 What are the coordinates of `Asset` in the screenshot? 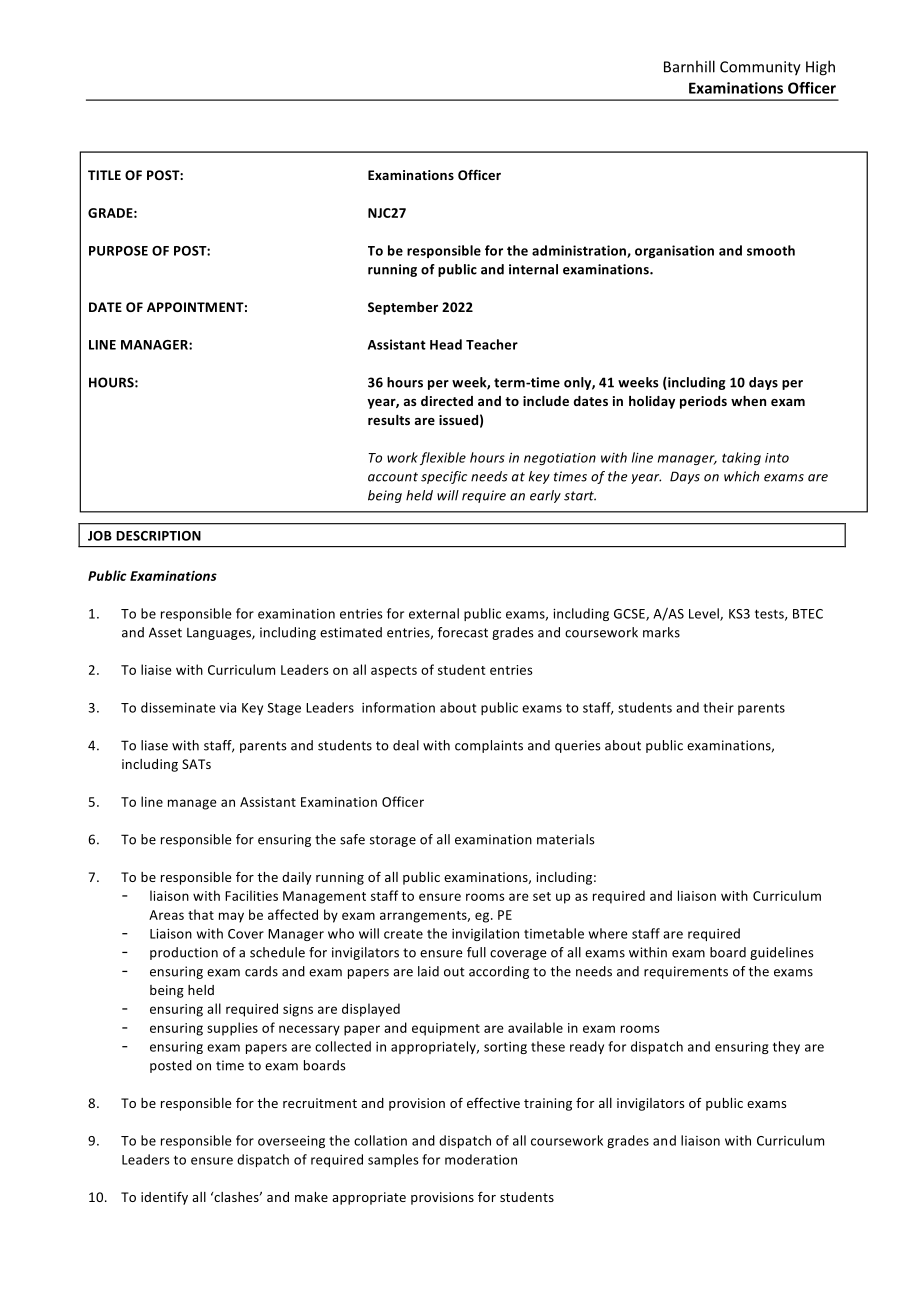 It's located at (165, 632).
